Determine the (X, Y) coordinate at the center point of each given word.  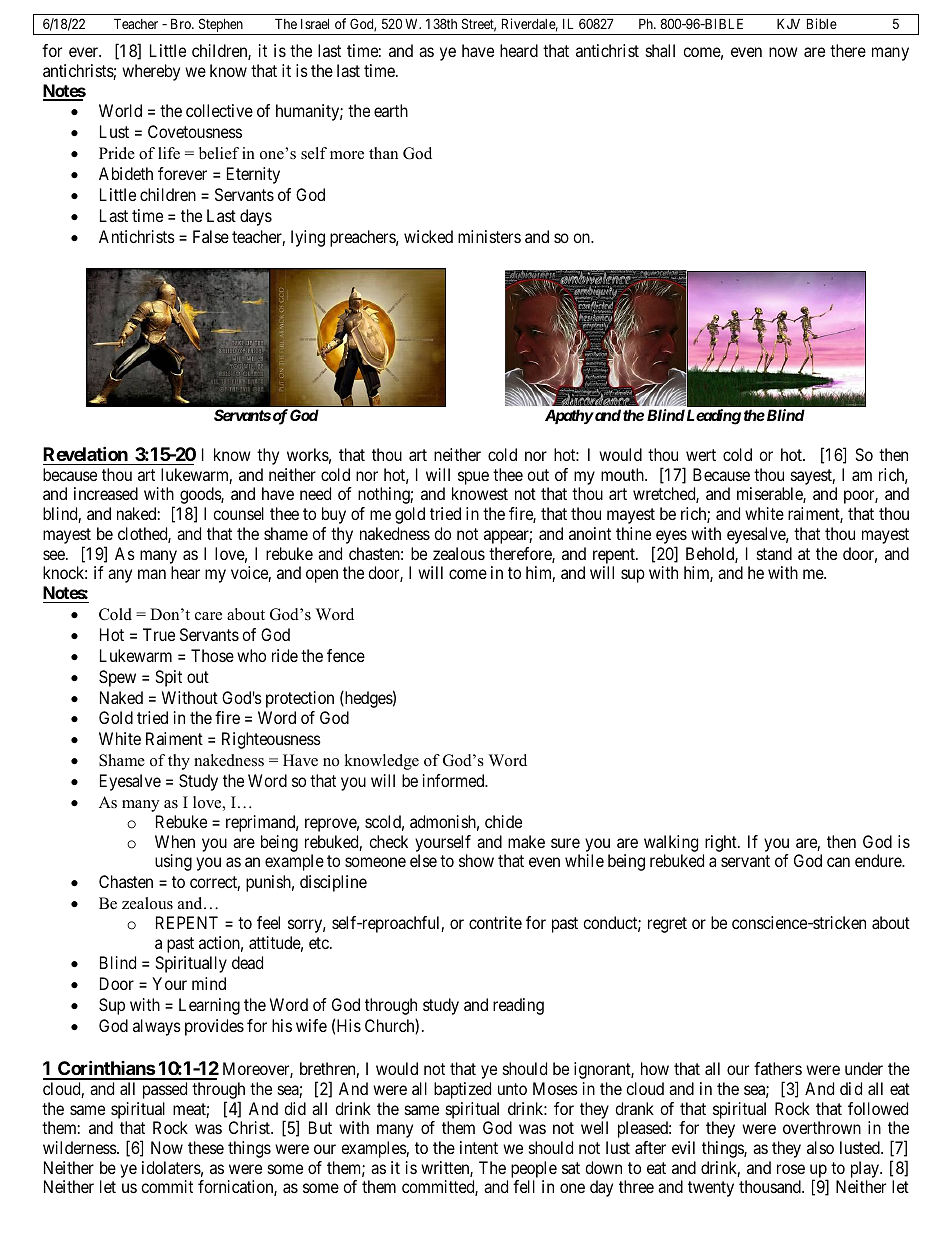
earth (391, 110)
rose (791, 1169)
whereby (151, 72)
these (206, 1147)
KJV (788, 23)
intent (479, 1147)
